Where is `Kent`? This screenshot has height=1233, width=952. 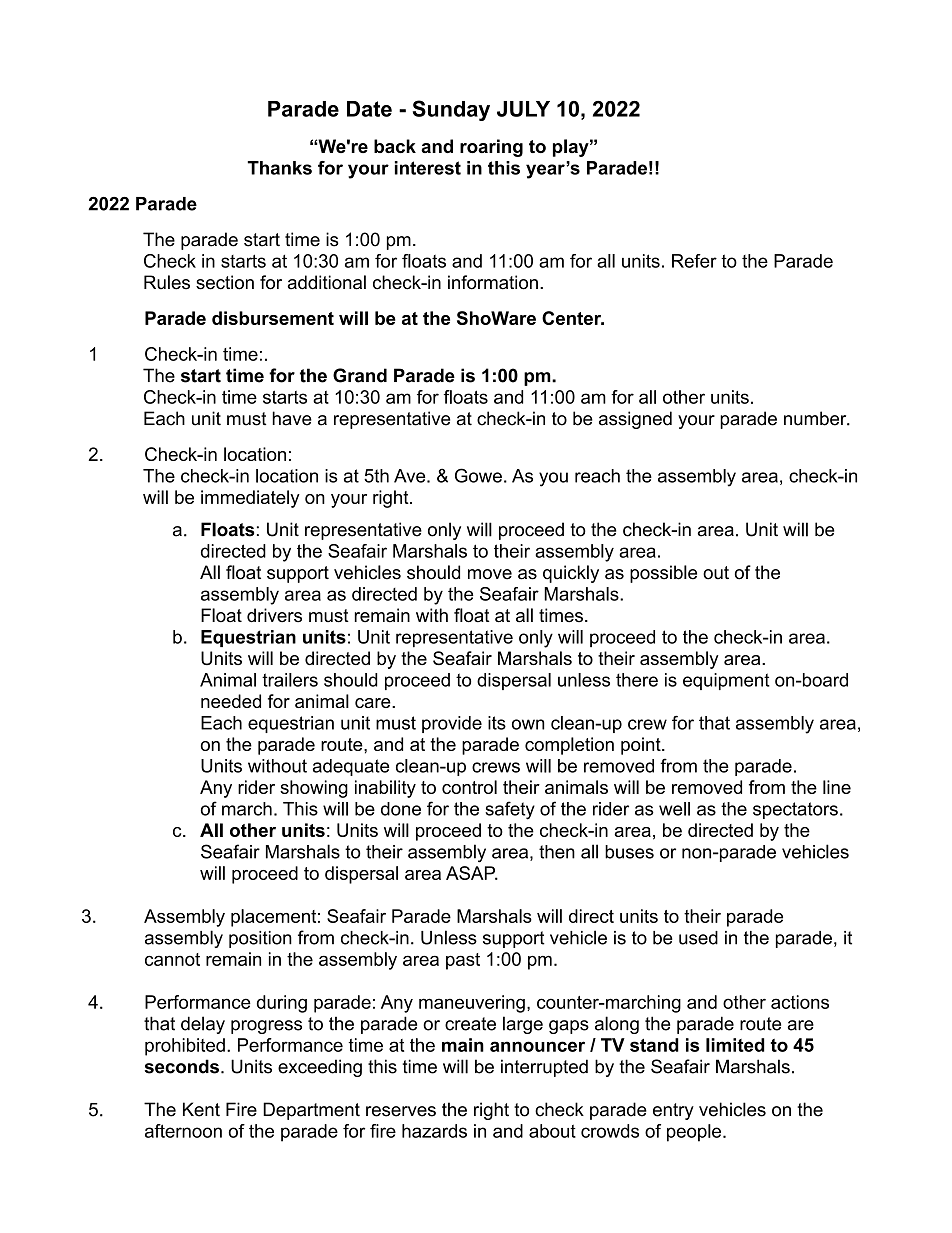 Kent is located at coordinates (201, 1109).
